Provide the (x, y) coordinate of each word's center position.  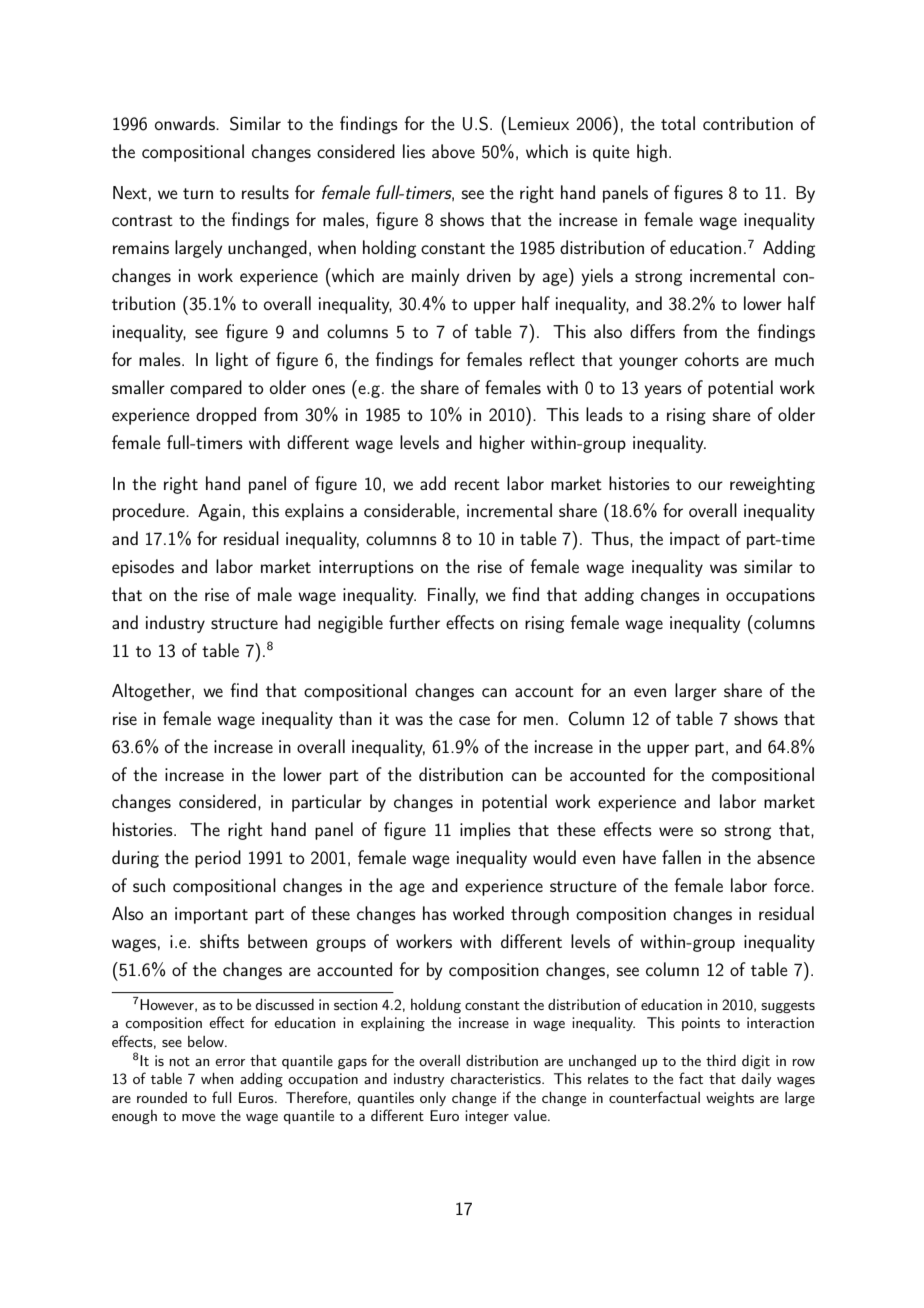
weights (730, 1099)
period (218, 859)
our (710, 485)
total (678, 123)
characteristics (496, 1078)
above (453, 151)
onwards (186, 123)
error (230, 1062)
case (474, 720)
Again (219, 512)
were (676, 831)
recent (477, 484)
